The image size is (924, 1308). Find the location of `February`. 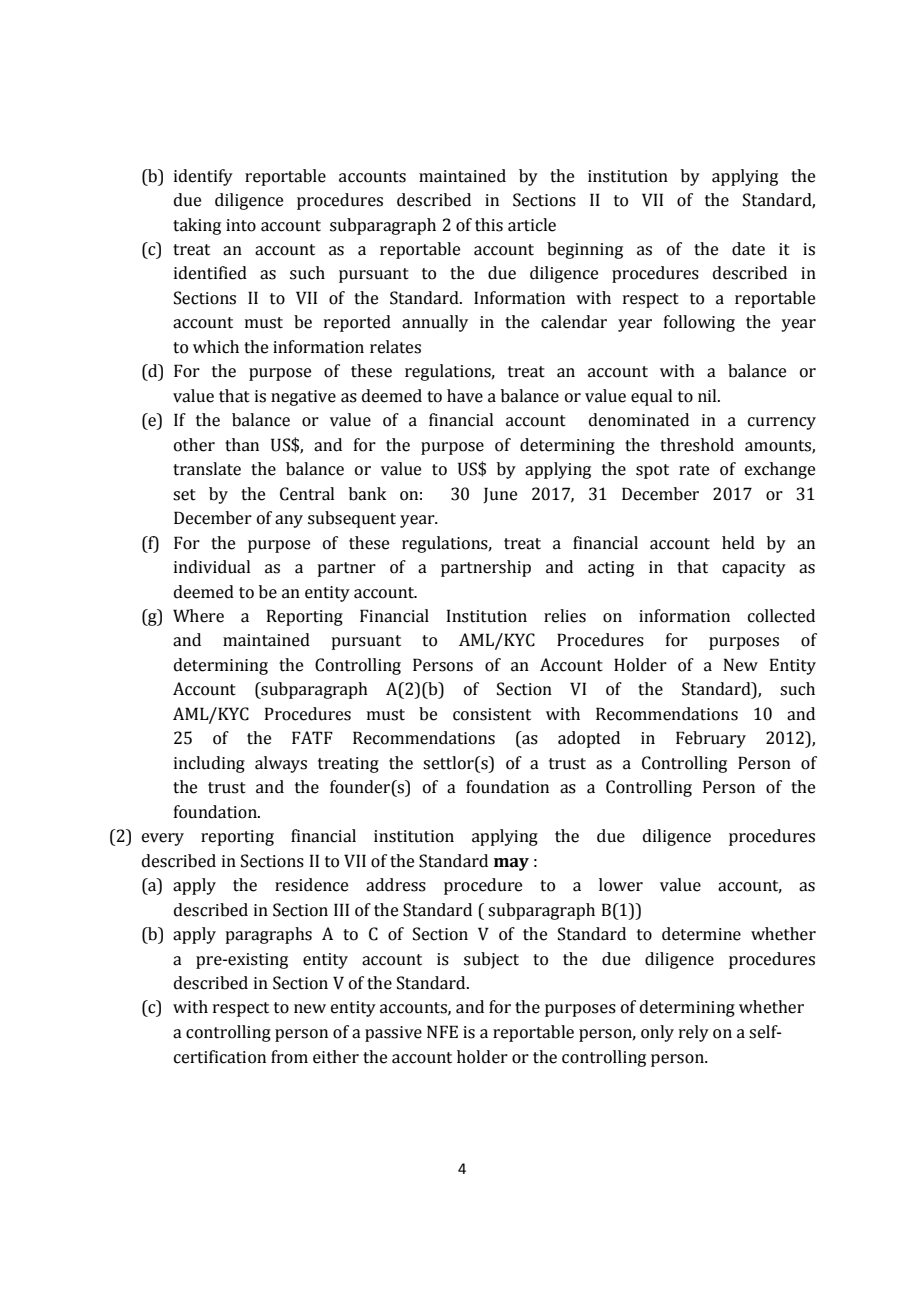

February is located at coordinates (711, 739).
